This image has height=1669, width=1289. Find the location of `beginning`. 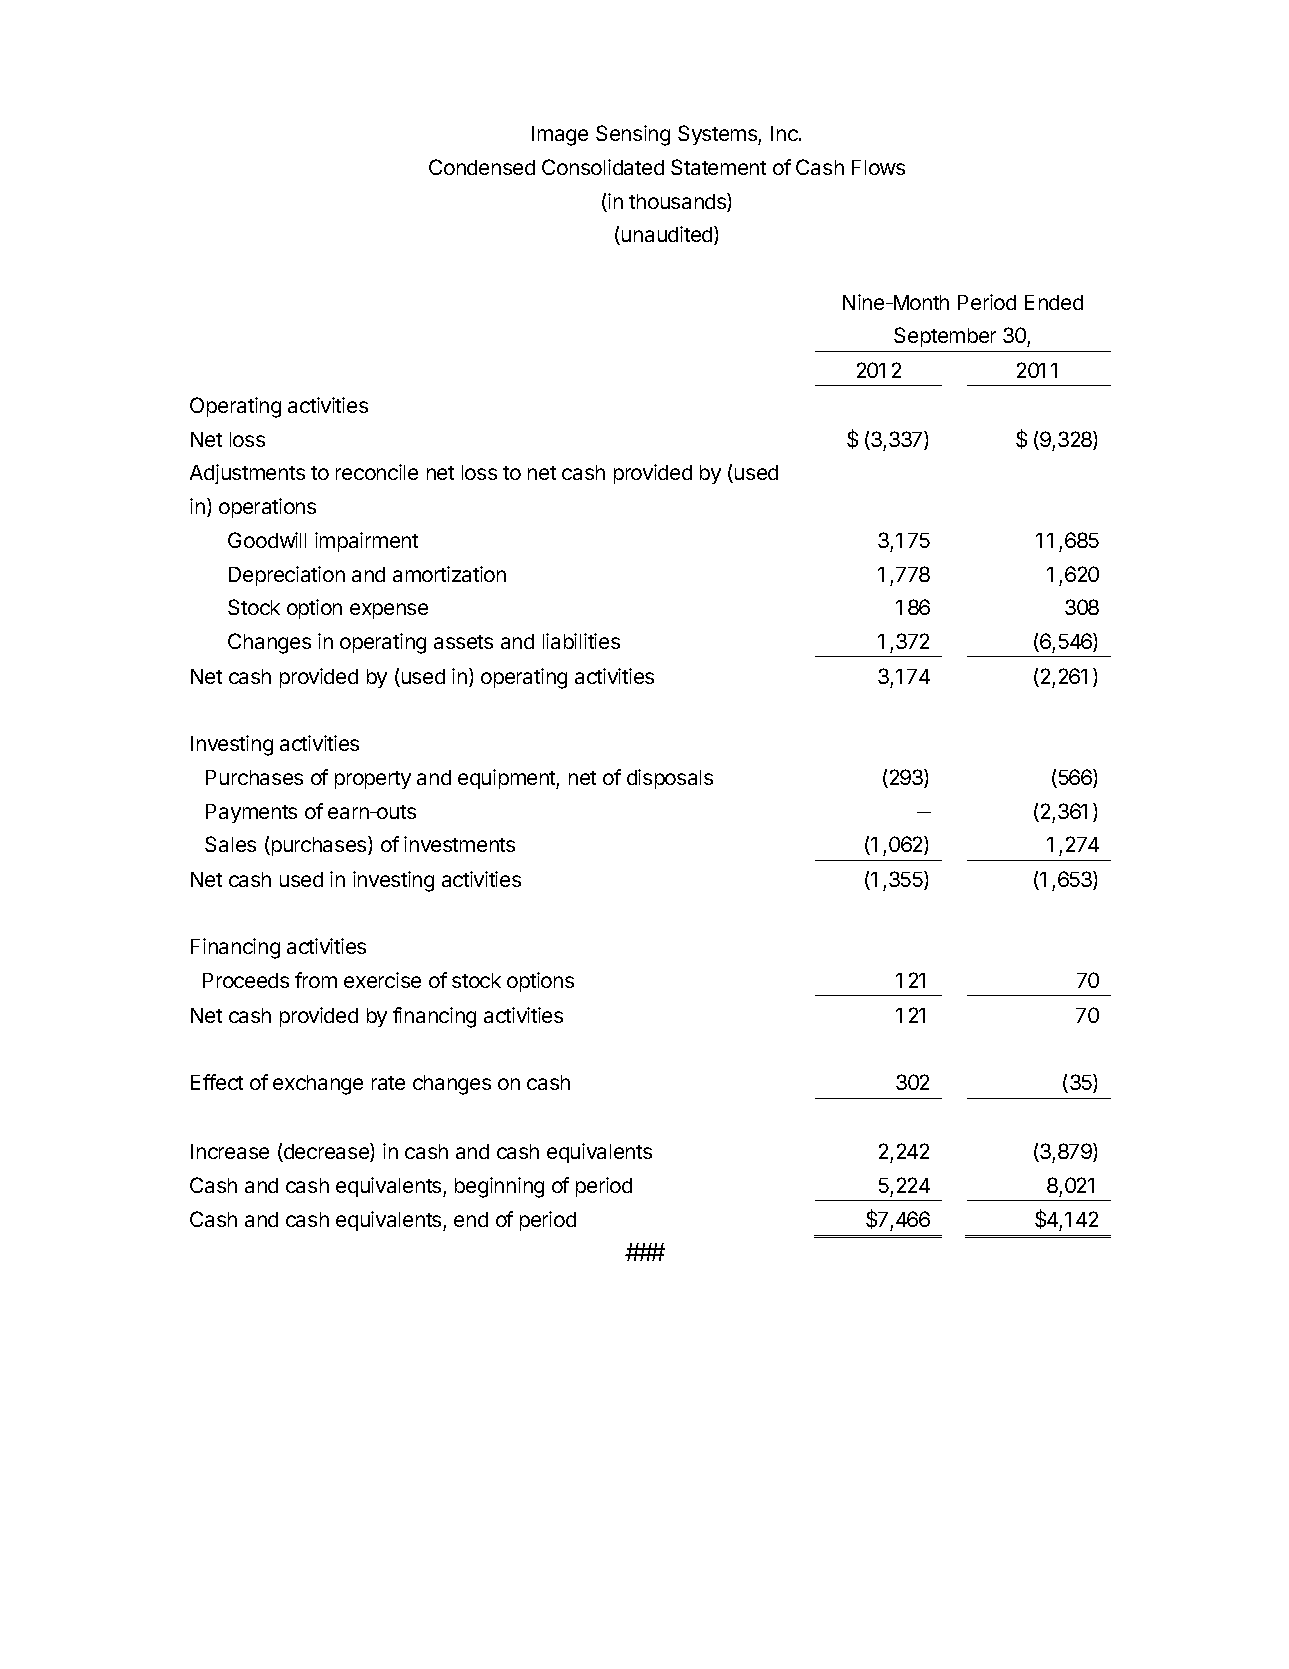

beginning is located at coordinates (499, 1187).
